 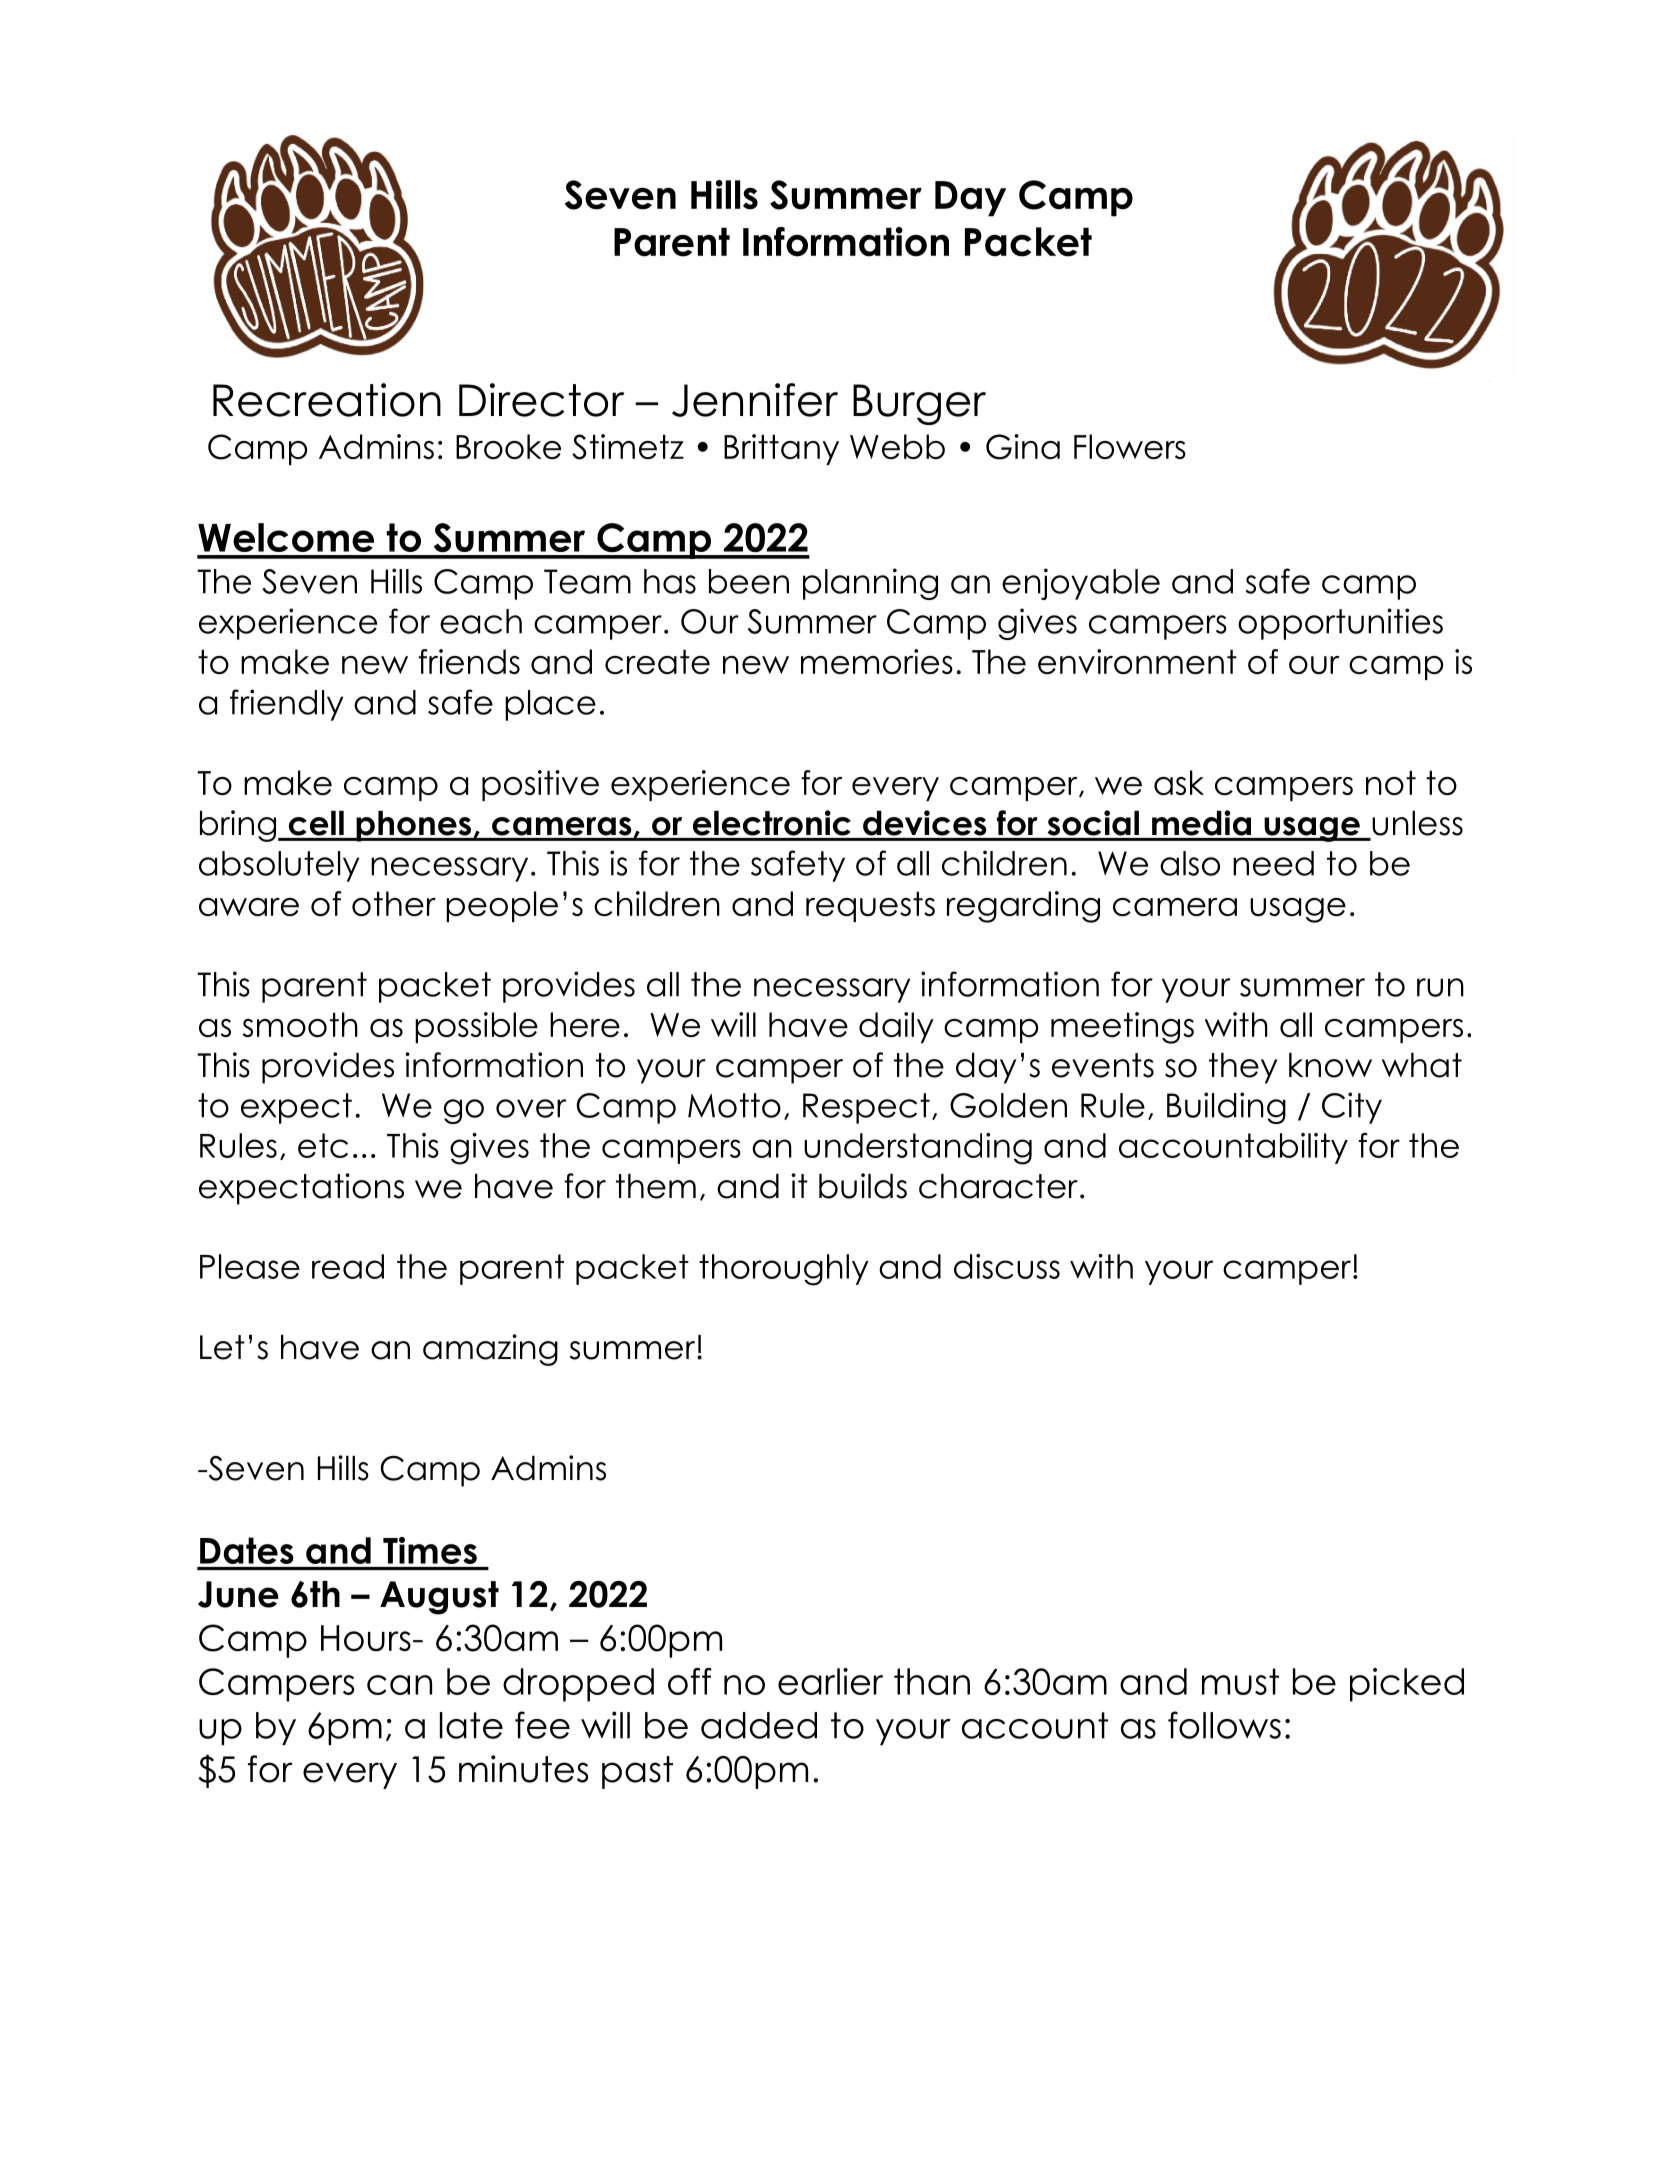 What do you see at coordinates (399, 1685) in the page?
I see `can` at bounding box center [399, 1685].
